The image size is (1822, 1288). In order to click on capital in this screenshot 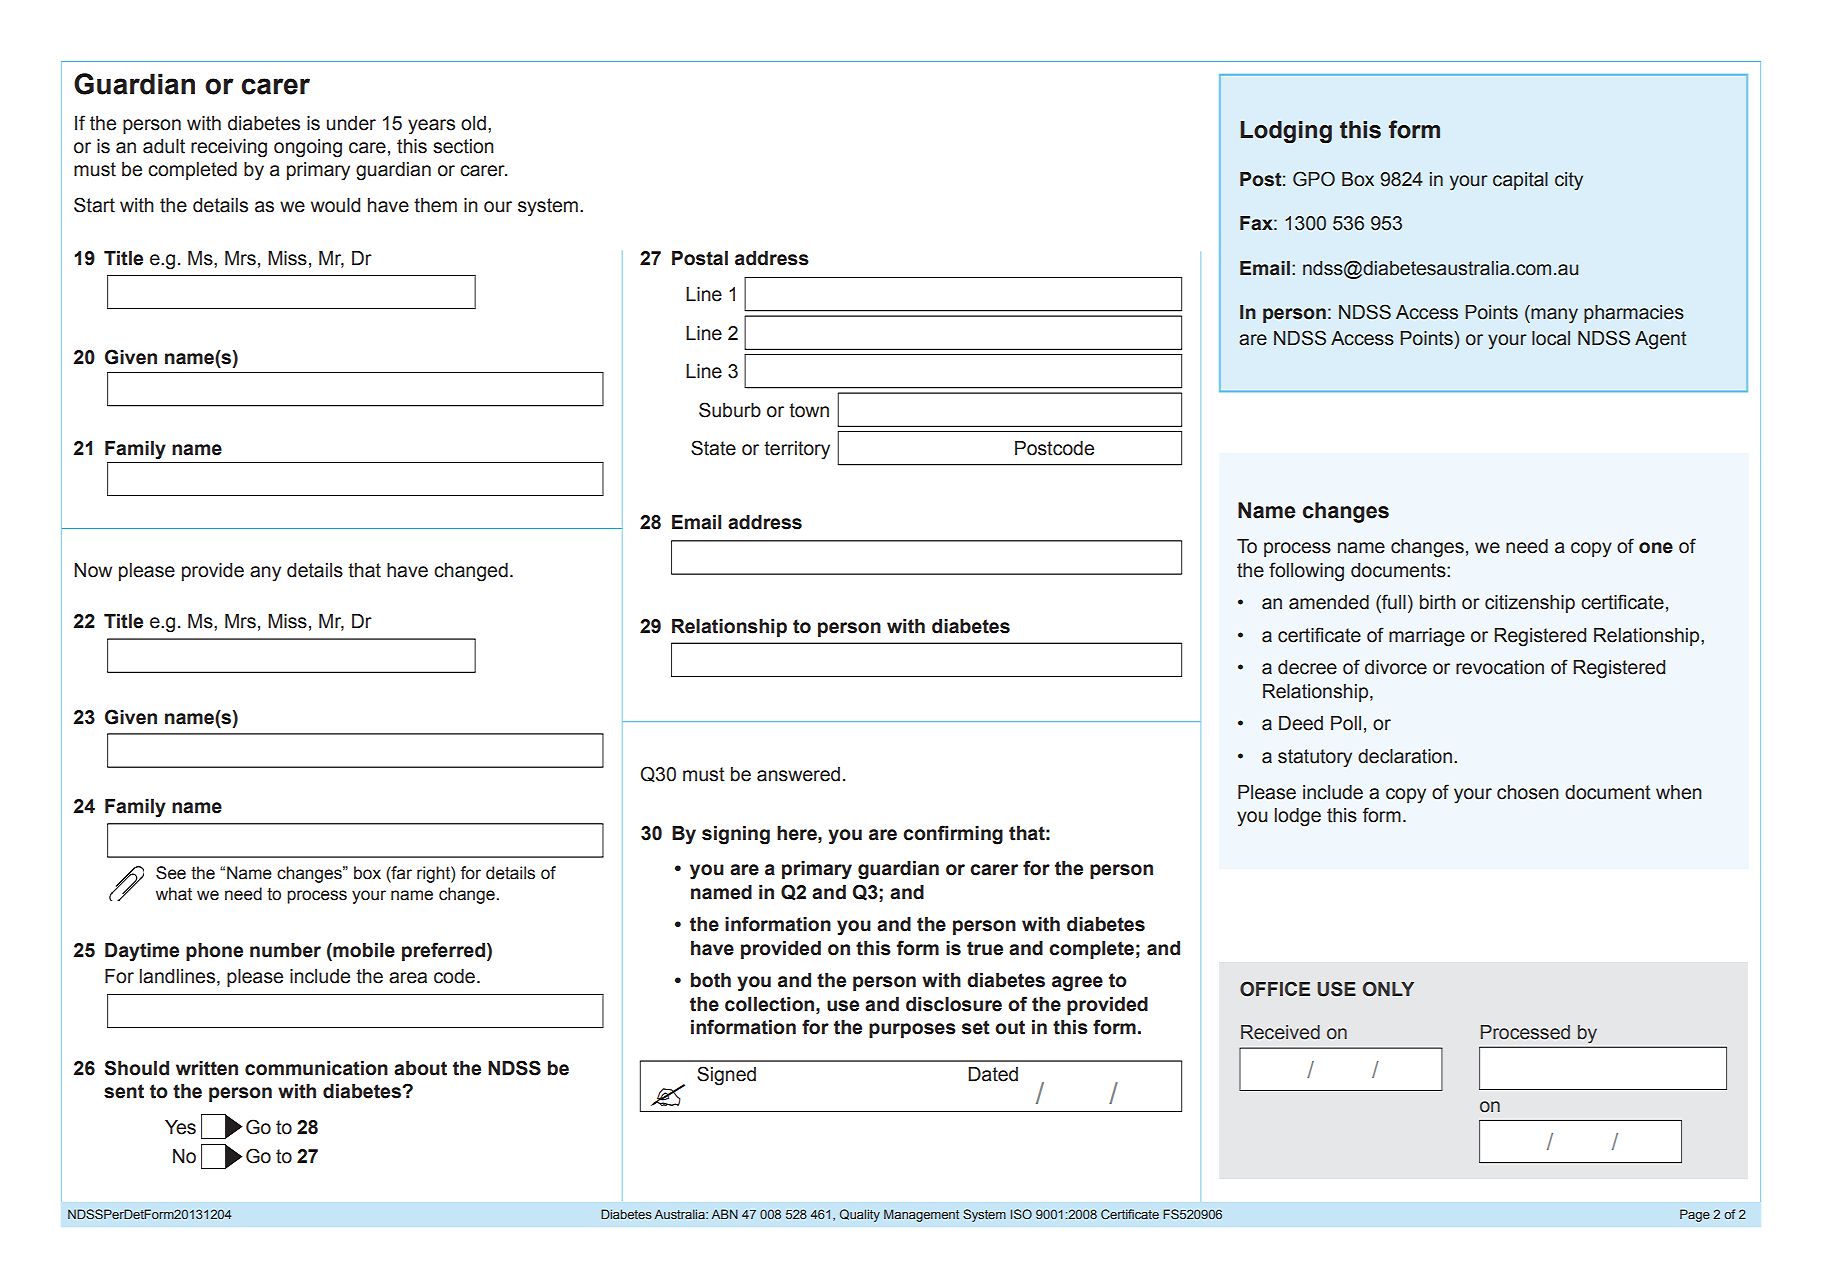, I will do `click(1520, 181)`.
